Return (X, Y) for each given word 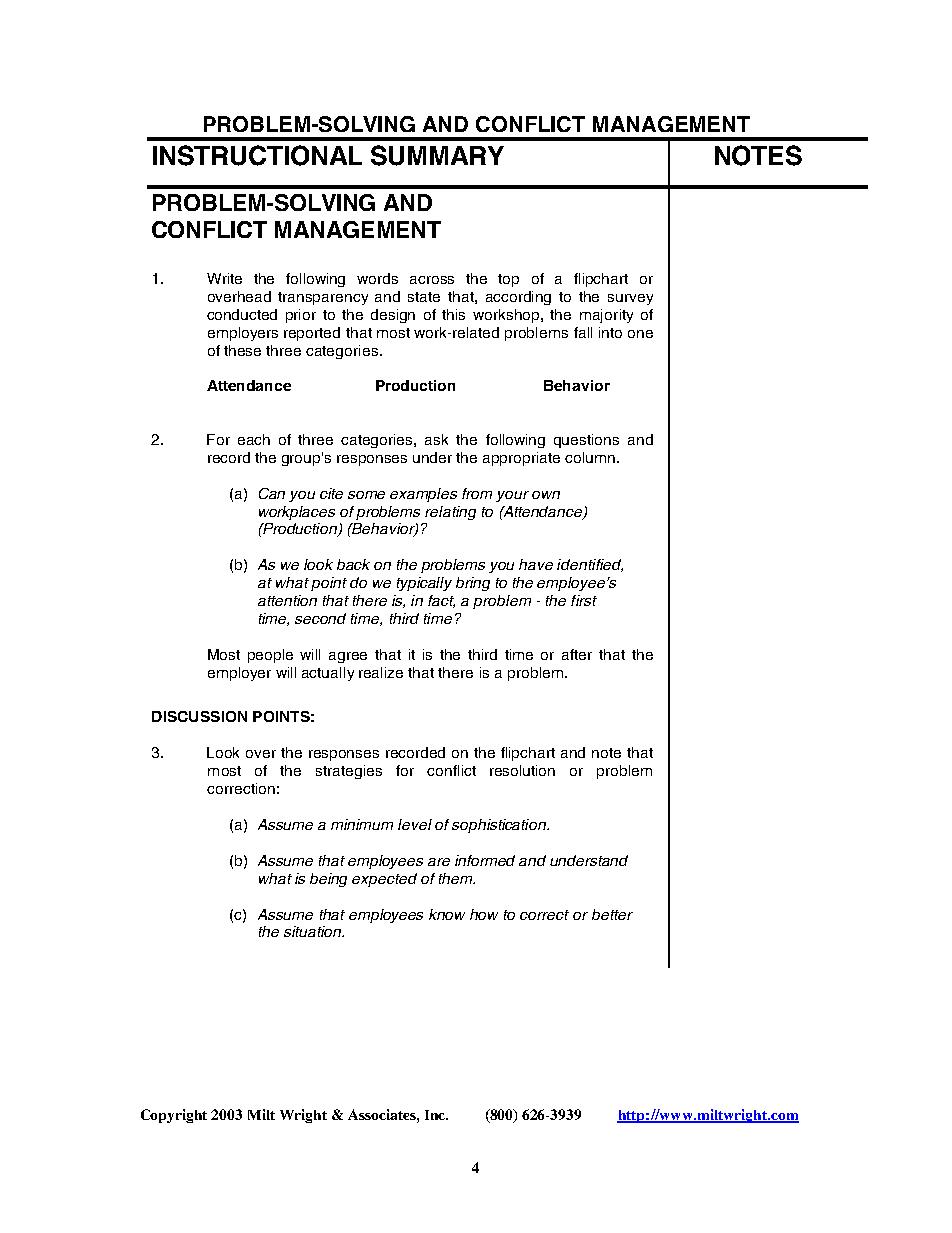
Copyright (174, 1116)
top (508, 280)
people (270, 656)
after (577, 654)
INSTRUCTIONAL (257, 155)
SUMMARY (437, 155)
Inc (436, 1115)
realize (381, 672)
